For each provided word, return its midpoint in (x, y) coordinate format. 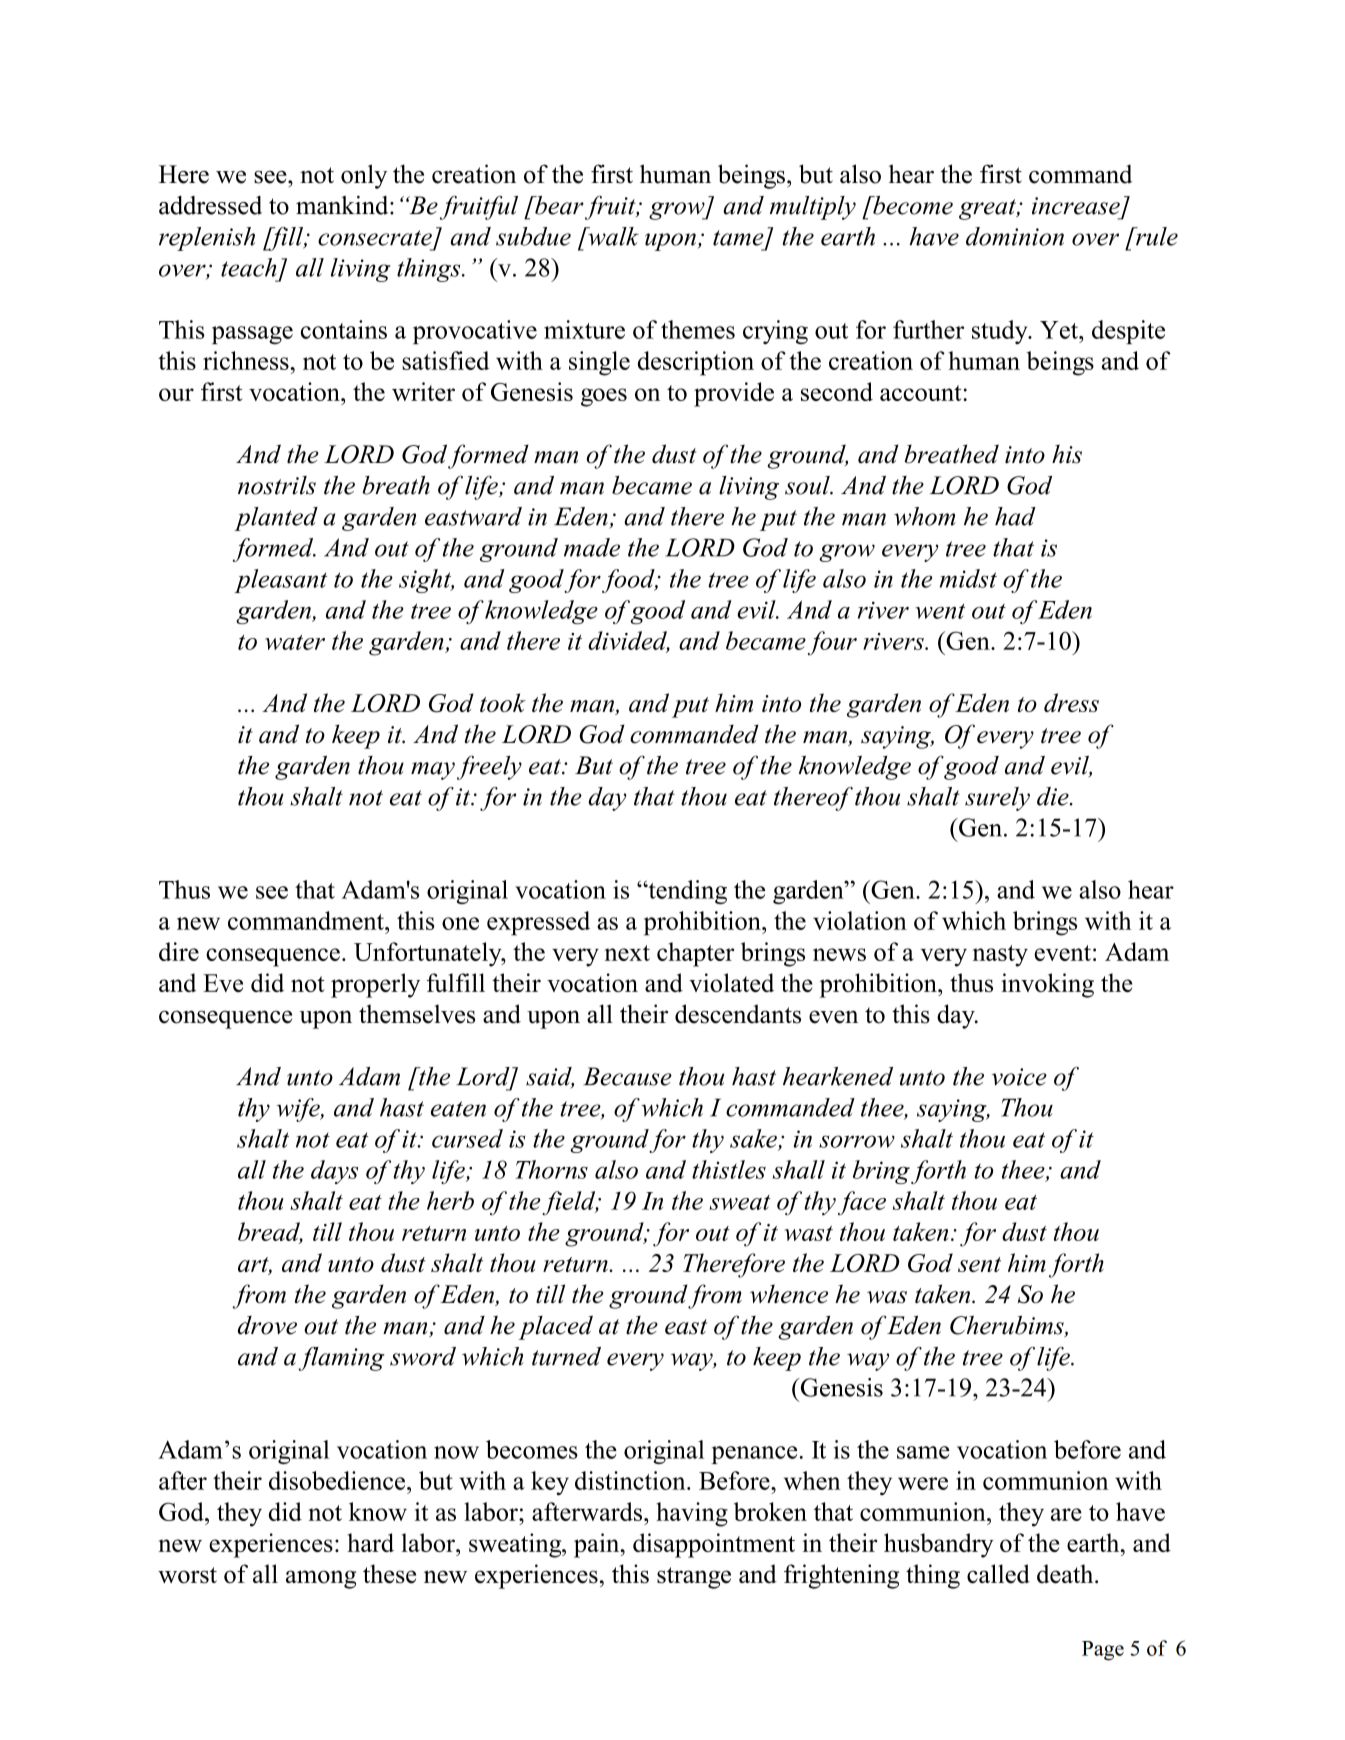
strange (694, 1578)
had (1015, 516)
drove (267, 1325)
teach (249, 267)
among (321, 1579)
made (592, 547)
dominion (1015, 236)
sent (979, 1264)
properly (375, 985)
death (1066, 1574)
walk (612, 236)
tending (686, 892)
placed (556, 1327)
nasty (1000, 956)
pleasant (280, 581)
